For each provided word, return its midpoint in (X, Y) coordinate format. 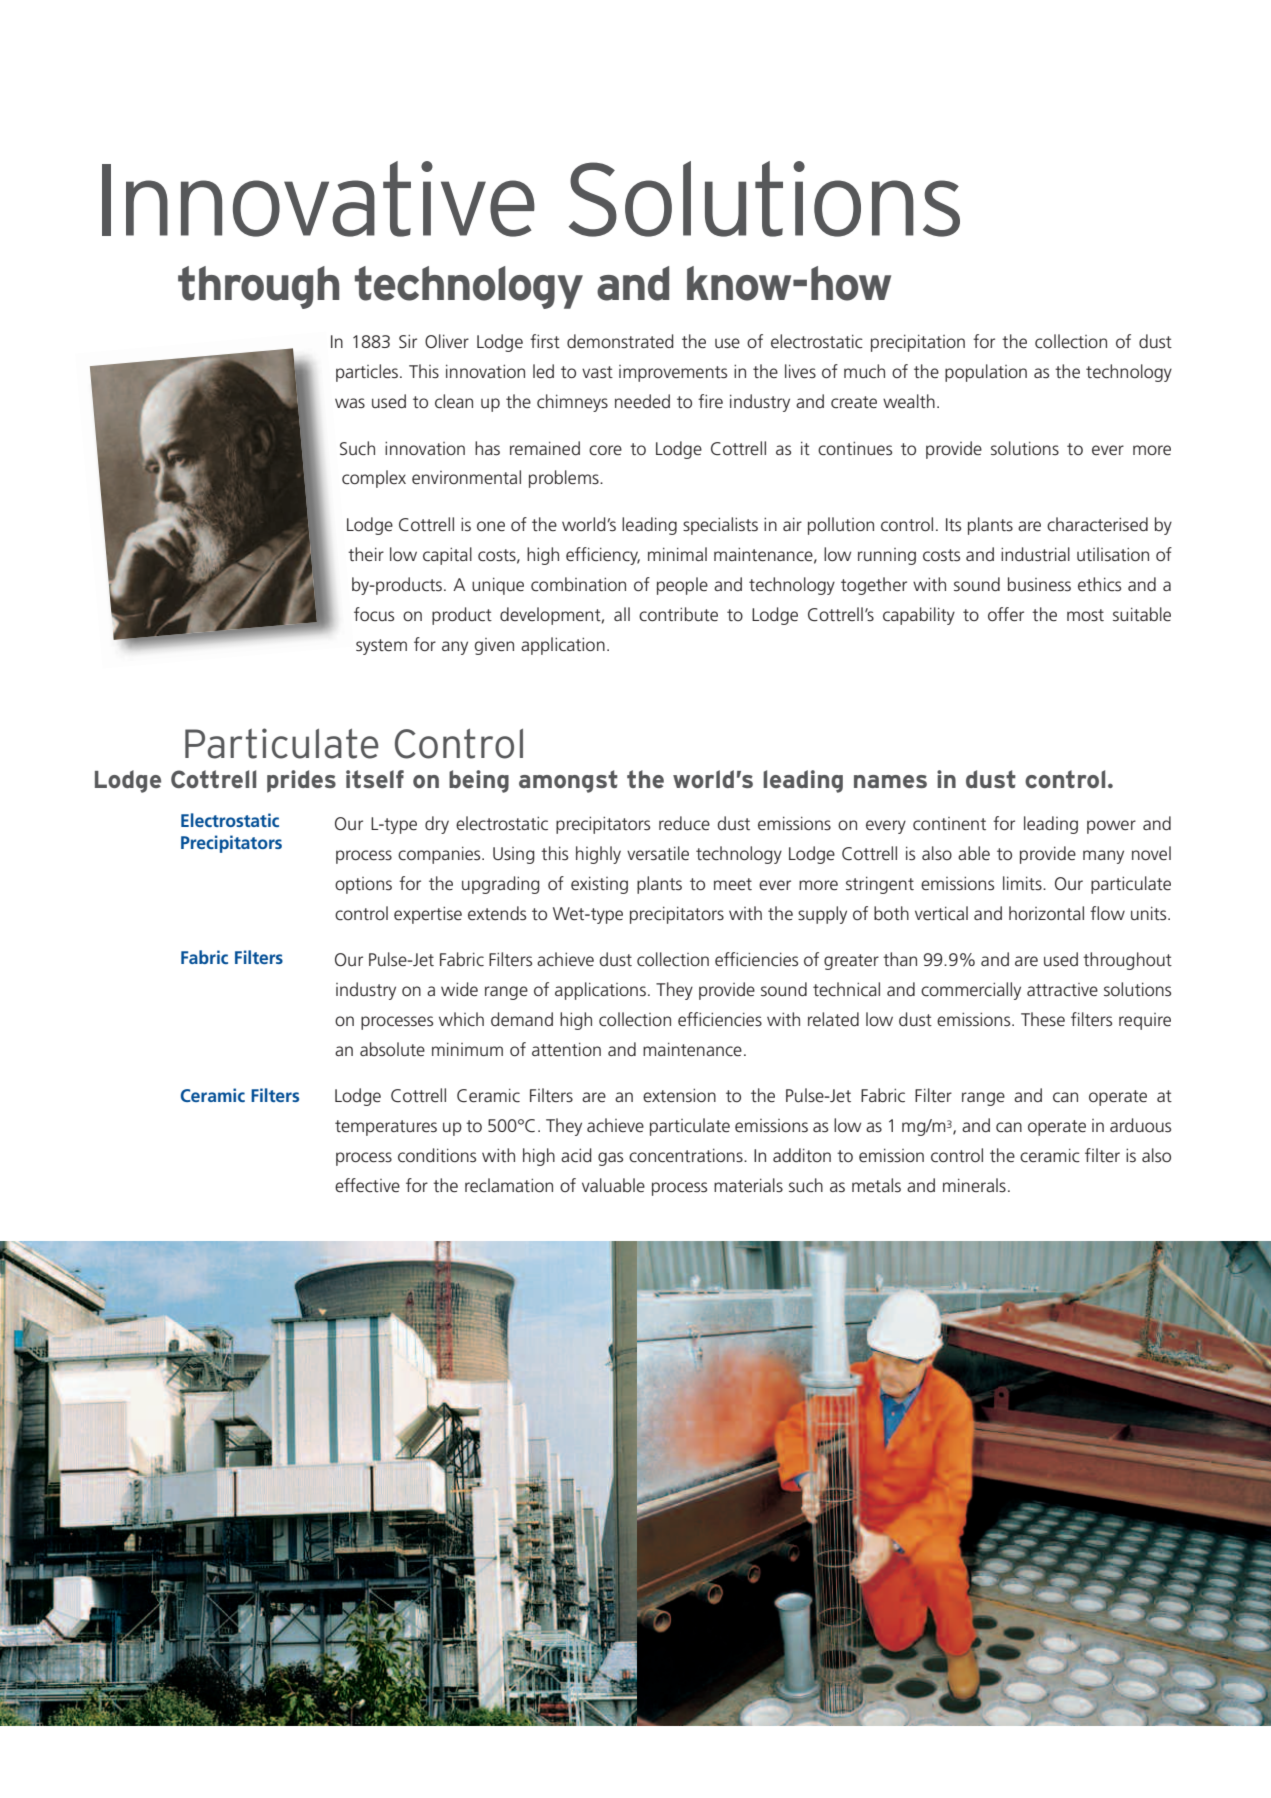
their (366, 554)
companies (440, 855)
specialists (720, 526)
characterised (1097, 524)
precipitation (918, 343)
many (1103, 857)
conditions (437, 1155)
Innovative (318, 199)
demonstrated (620, 341)
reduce (684, 823)
